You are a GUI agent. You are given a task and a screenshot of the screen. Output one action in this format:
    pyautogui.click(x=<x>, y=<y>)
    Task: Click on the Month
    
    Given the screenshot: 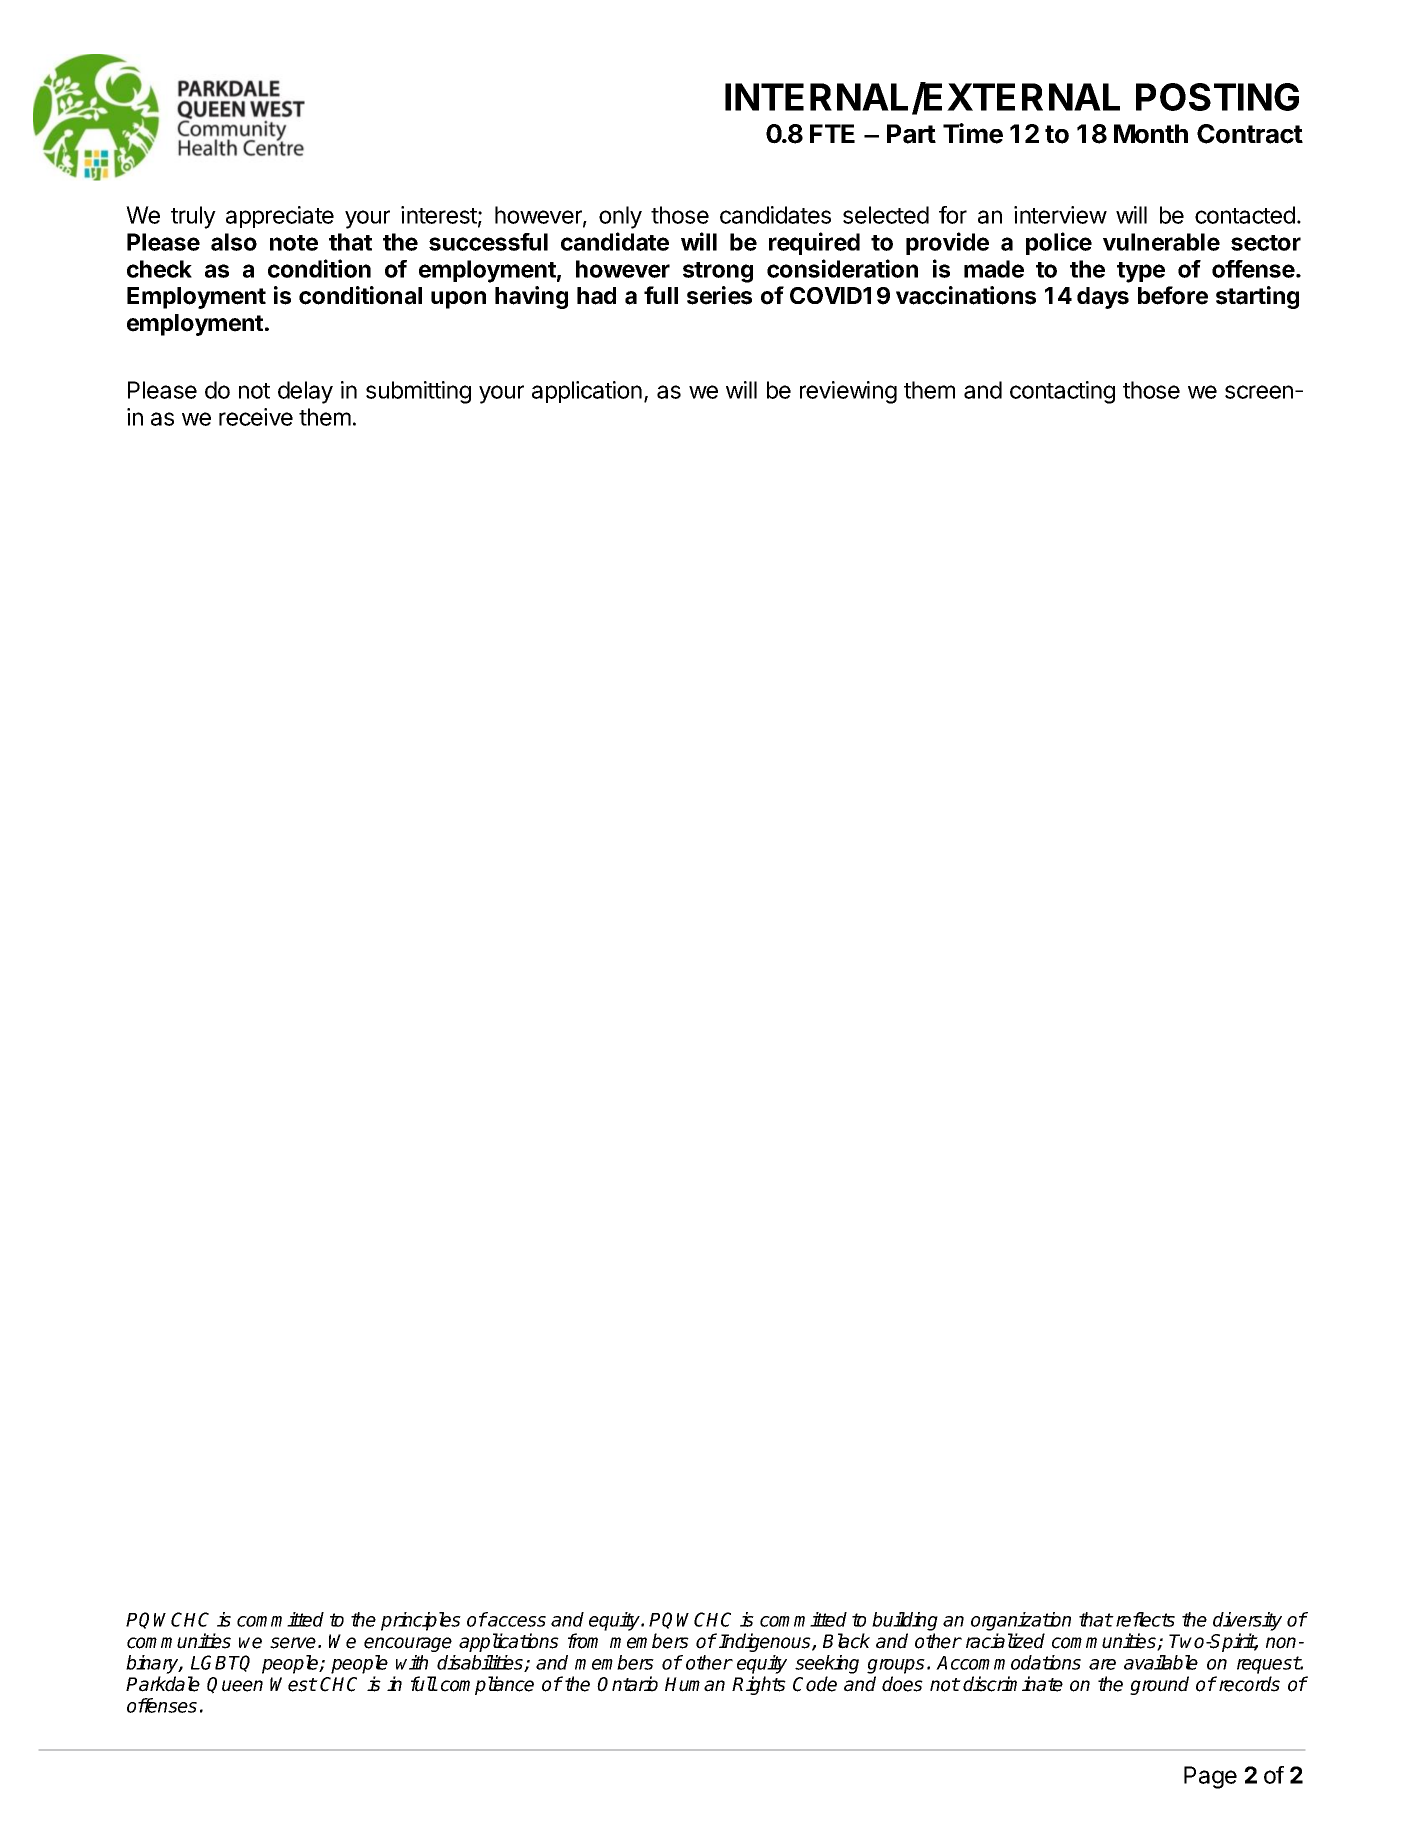 What is the action you would take?
    pyautogui.click(x=1151, y=134)
